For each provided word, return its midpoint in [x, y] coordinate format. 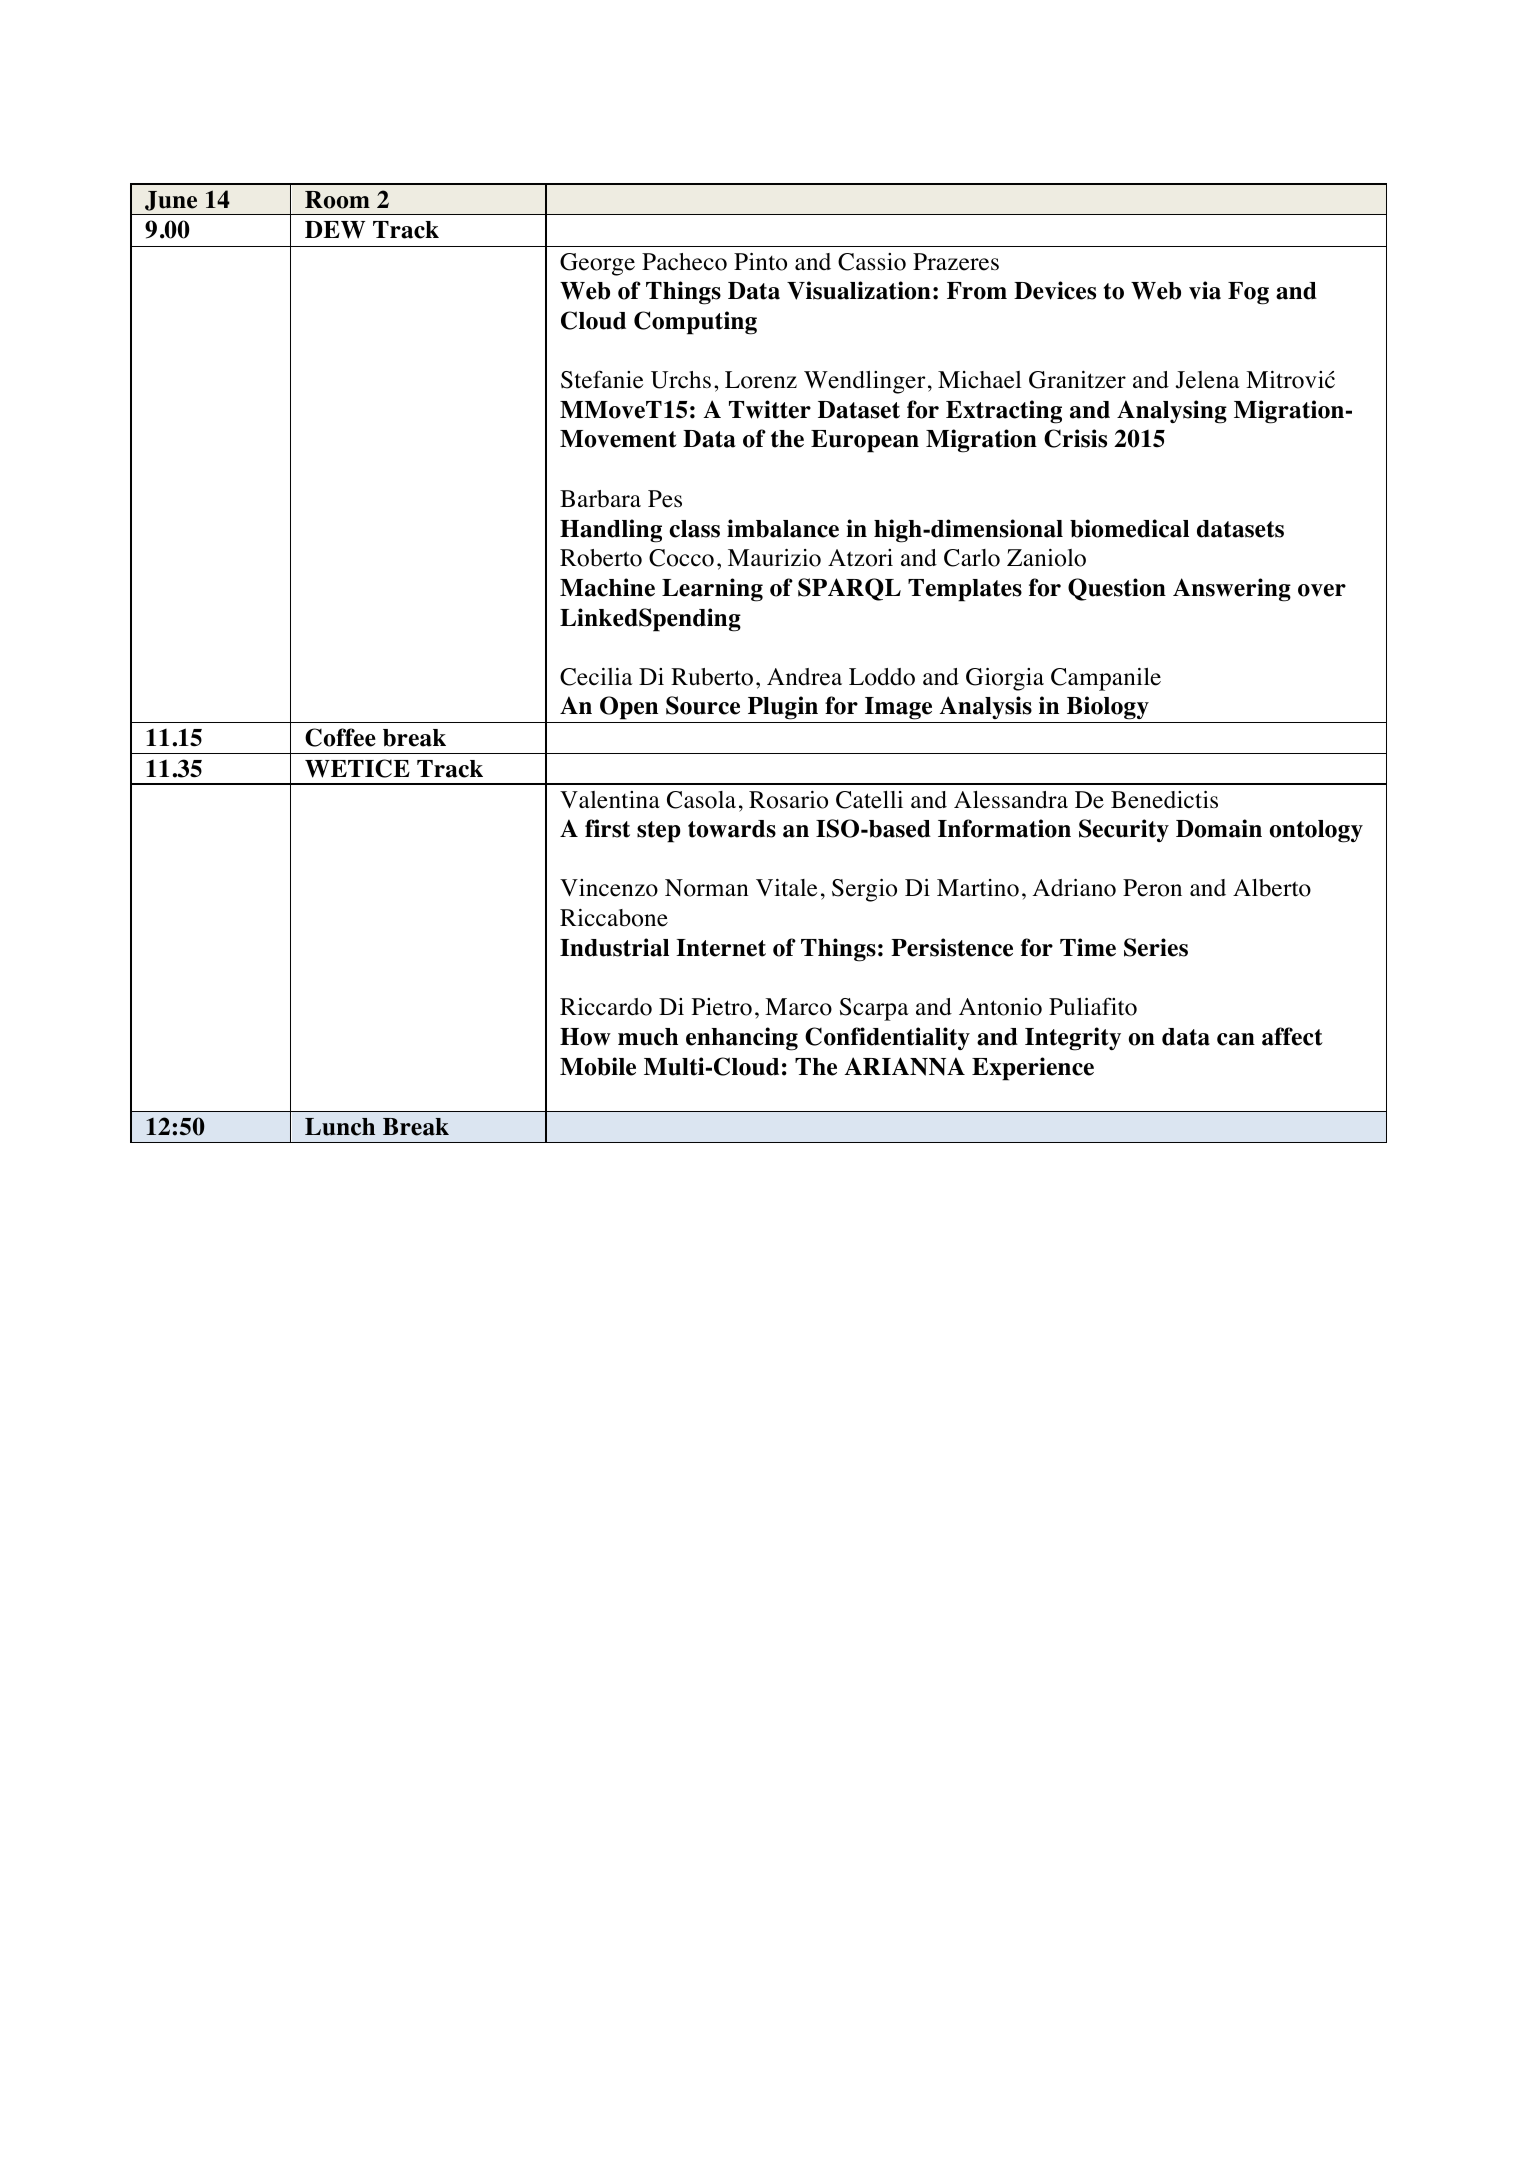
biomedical [1129, 528]
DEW [335, 230]
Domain [1219, 828]
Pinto [760, 262]
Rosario [788, 800]
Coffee [340, 737]
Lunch [340, 1127]
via [1205, 290]
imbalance [783, 528]
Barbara [600, 499]
